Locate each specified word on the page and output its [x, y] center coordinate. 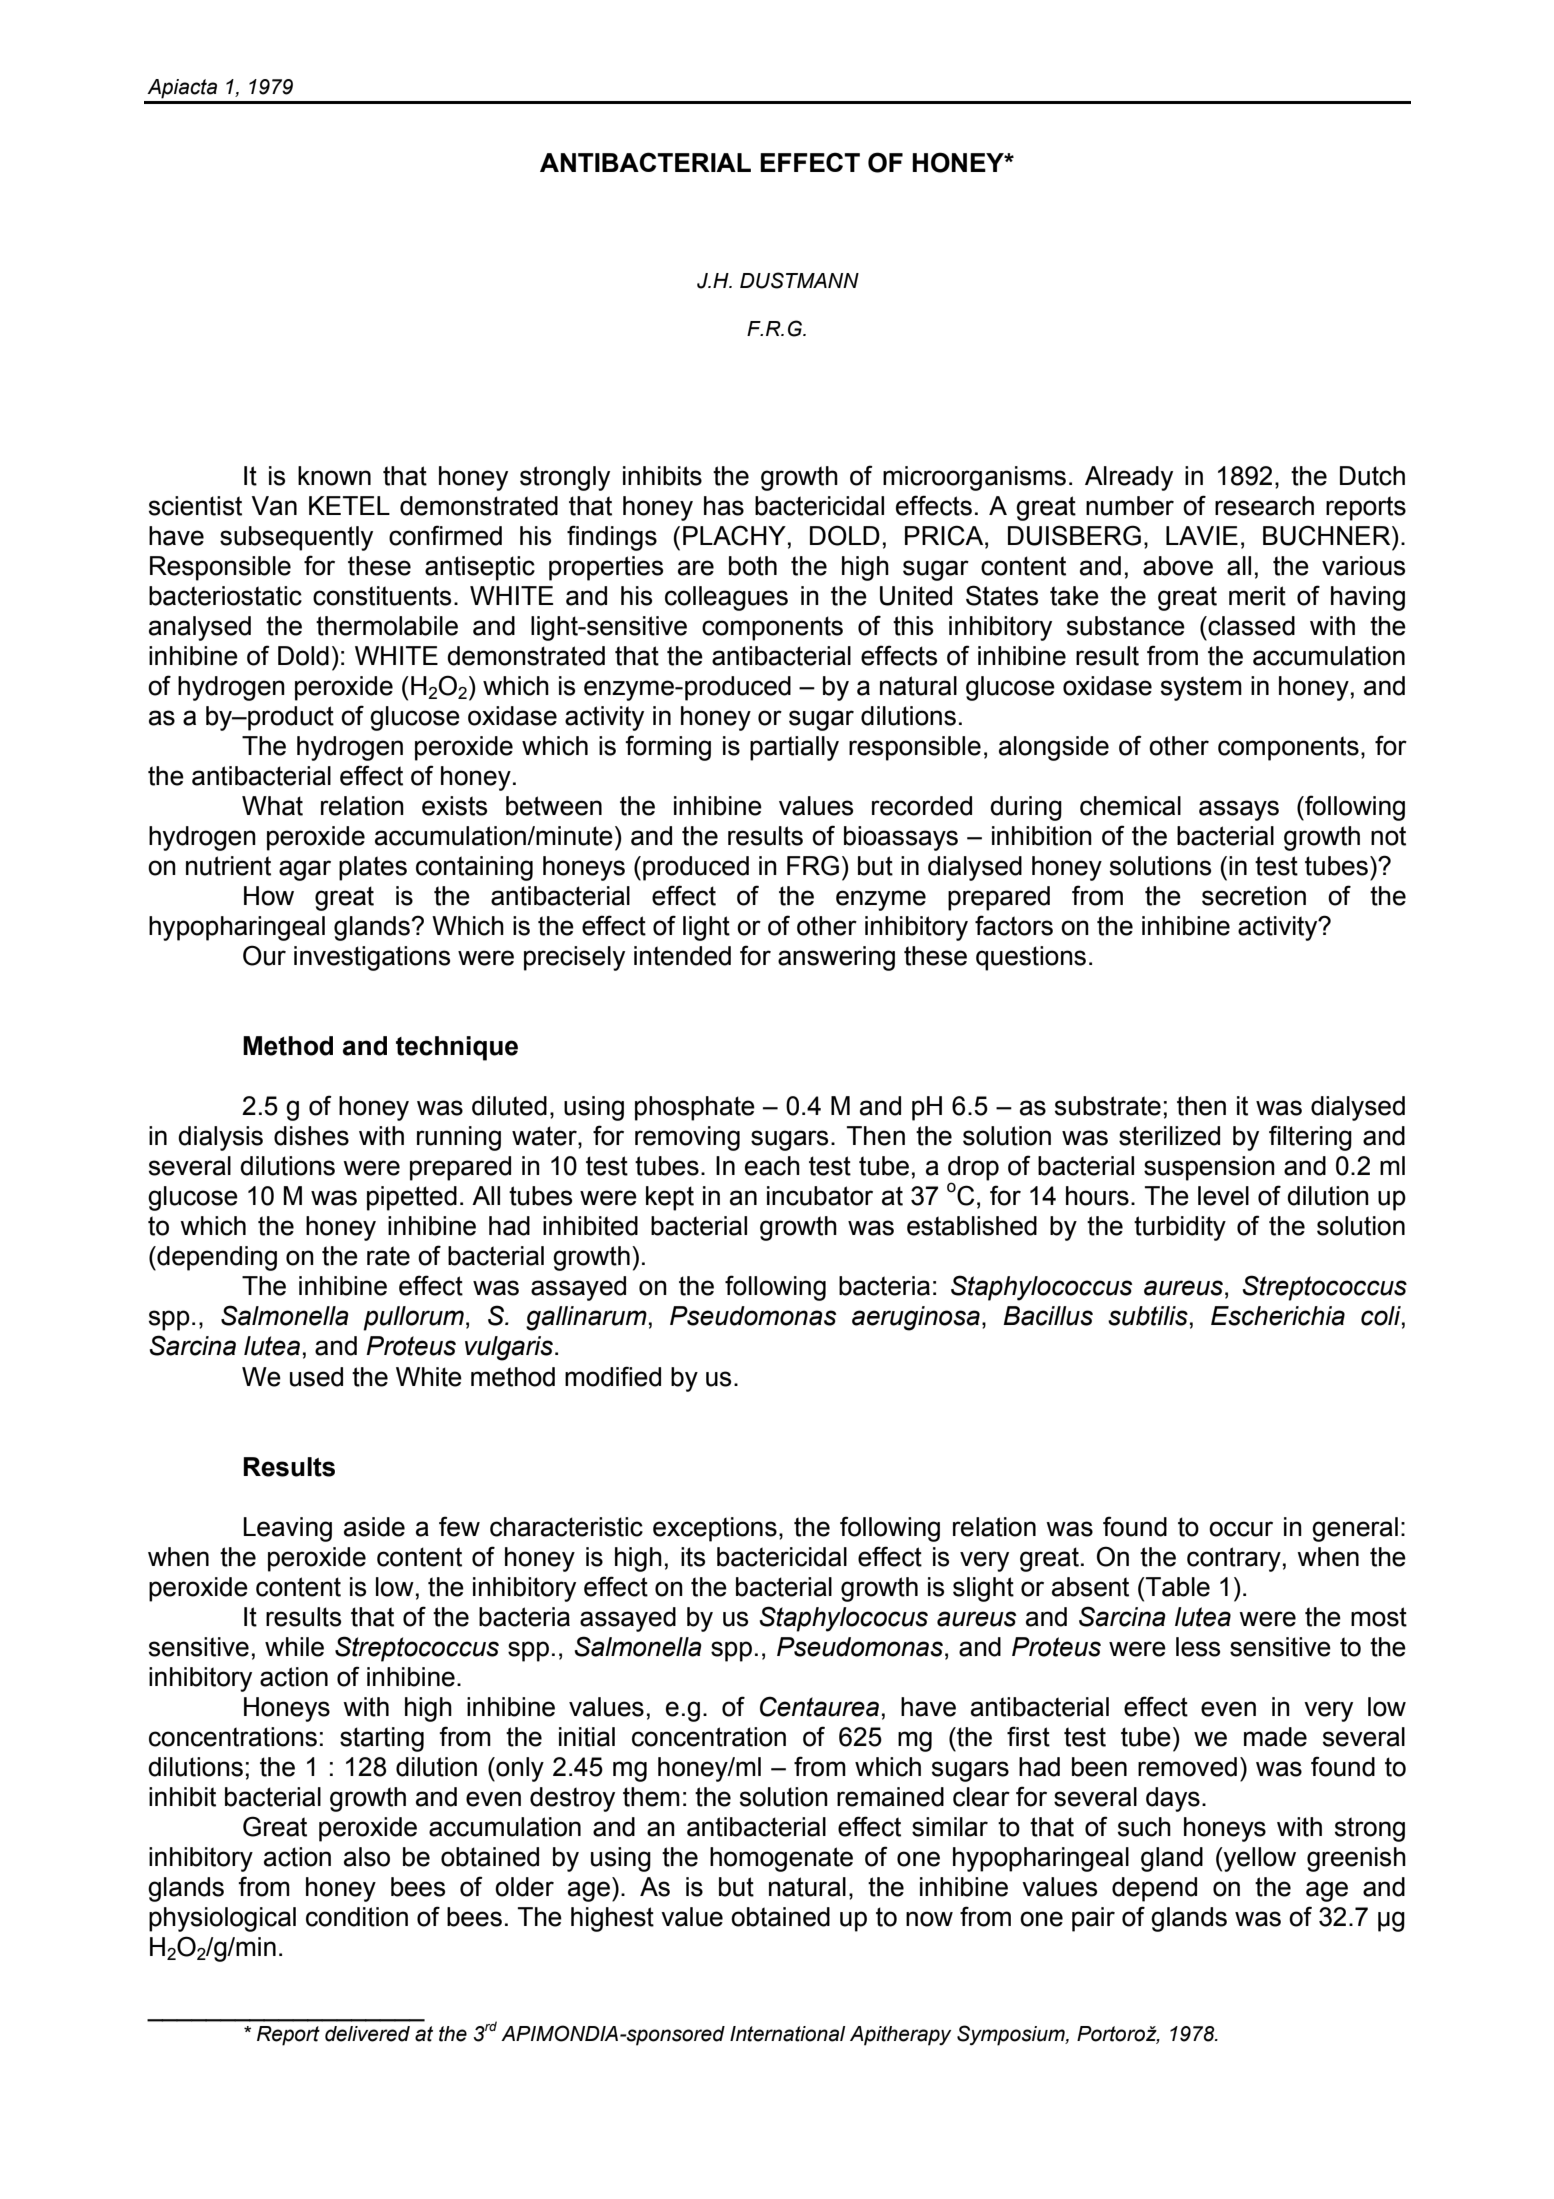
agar [305, 870]
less [1198, 1647]
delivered [367, 2034]
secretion [1254, 896]
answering [836, 958]
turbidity [1180, 1228]
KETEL [349, 505]
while [294, 1647]
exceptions [715, 1529]
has [724, 506]
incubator [820, 1196]
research [1264, 506]
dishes [311, 1136]
